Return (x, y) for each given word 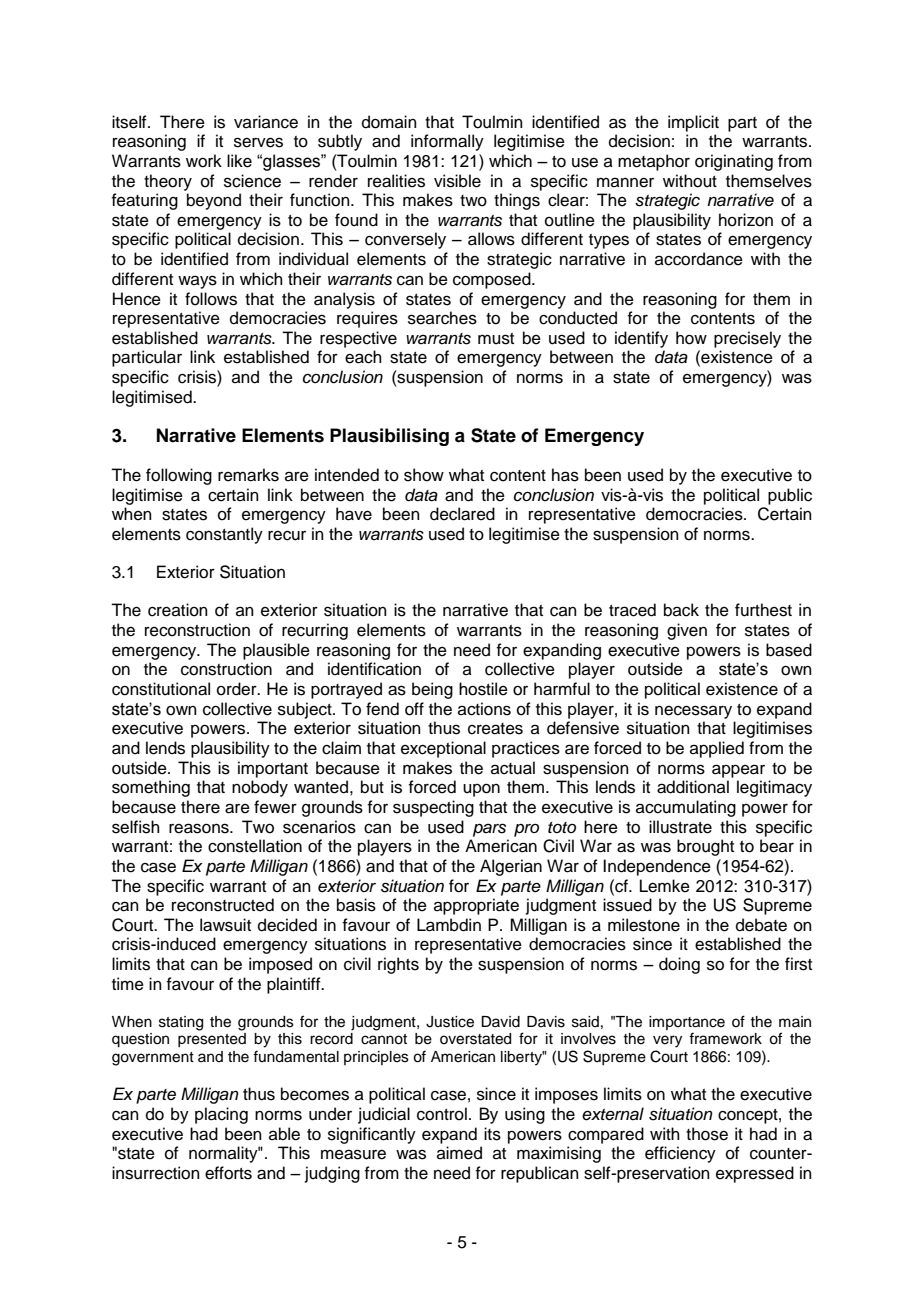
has (565, 475)
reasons (200, 828)
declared (462, 514)
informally (447, 142)
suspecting (433, 808)
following (179, 476)
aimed (459, 1153)
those (707, 1134)
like (239, 161)
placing (221, 1115)
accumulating (686, 808)
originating (734, 162)
